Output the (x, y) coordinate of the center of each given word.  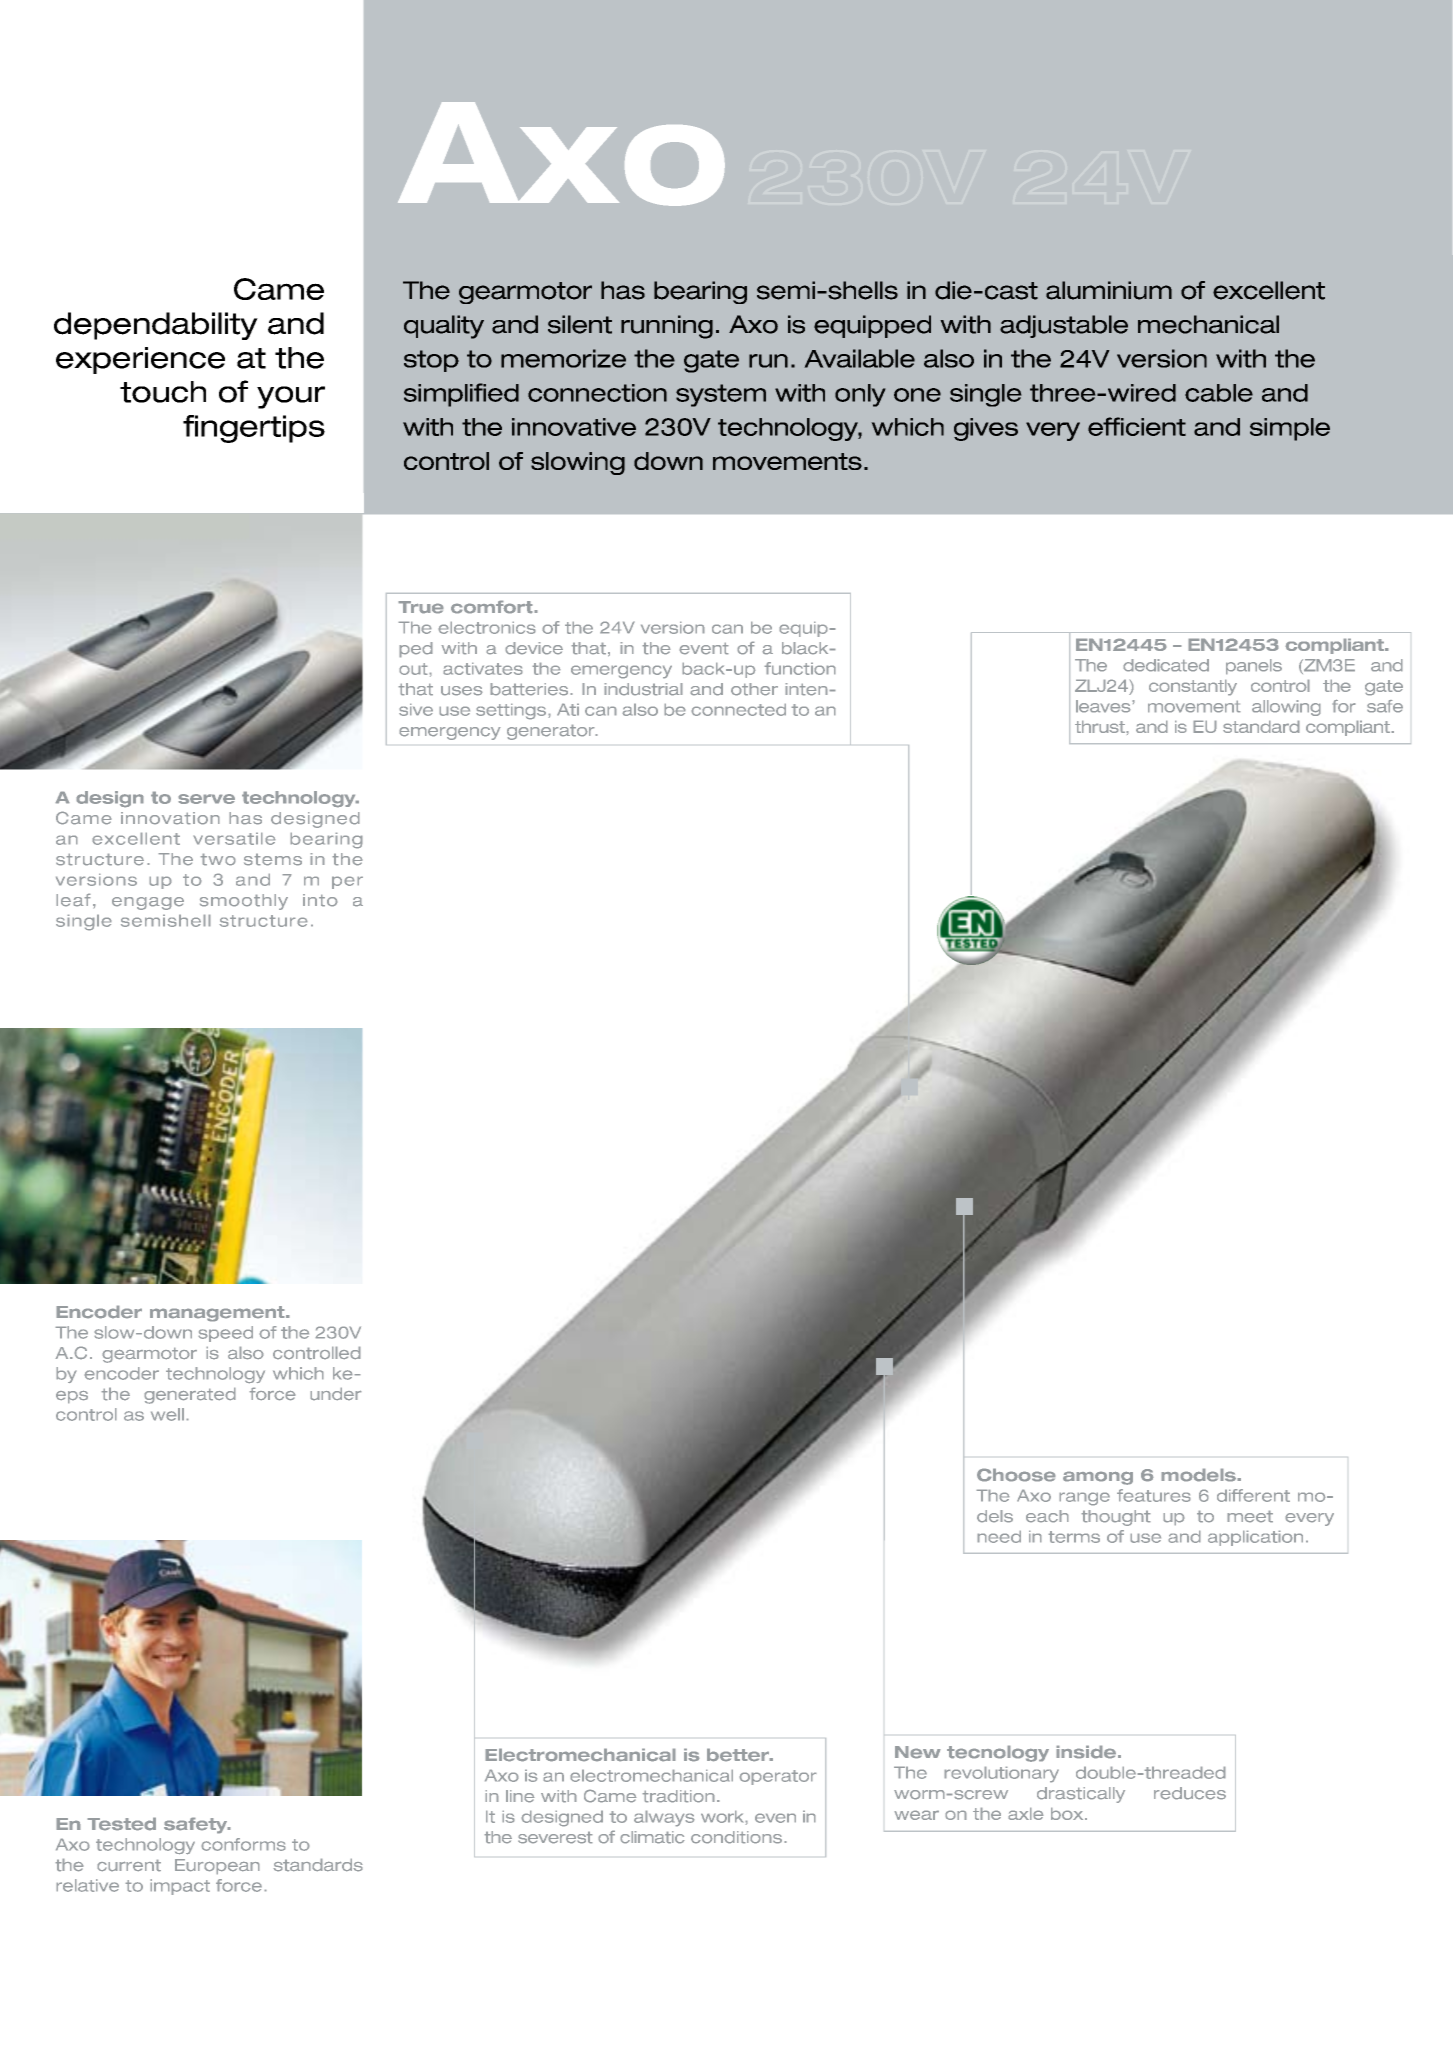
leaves (1104, 706)
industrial (643, 689)
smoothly (244, 902)
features (1154, 1495)
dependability (156, 326)
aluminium (1109, 290)
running (667, 327)
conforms (243, 1844)
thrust (1101, 726)
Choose (1016, 1475)
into (320, 900)
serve (206, 799)
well (167, 1414)
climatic (652, 1837)
